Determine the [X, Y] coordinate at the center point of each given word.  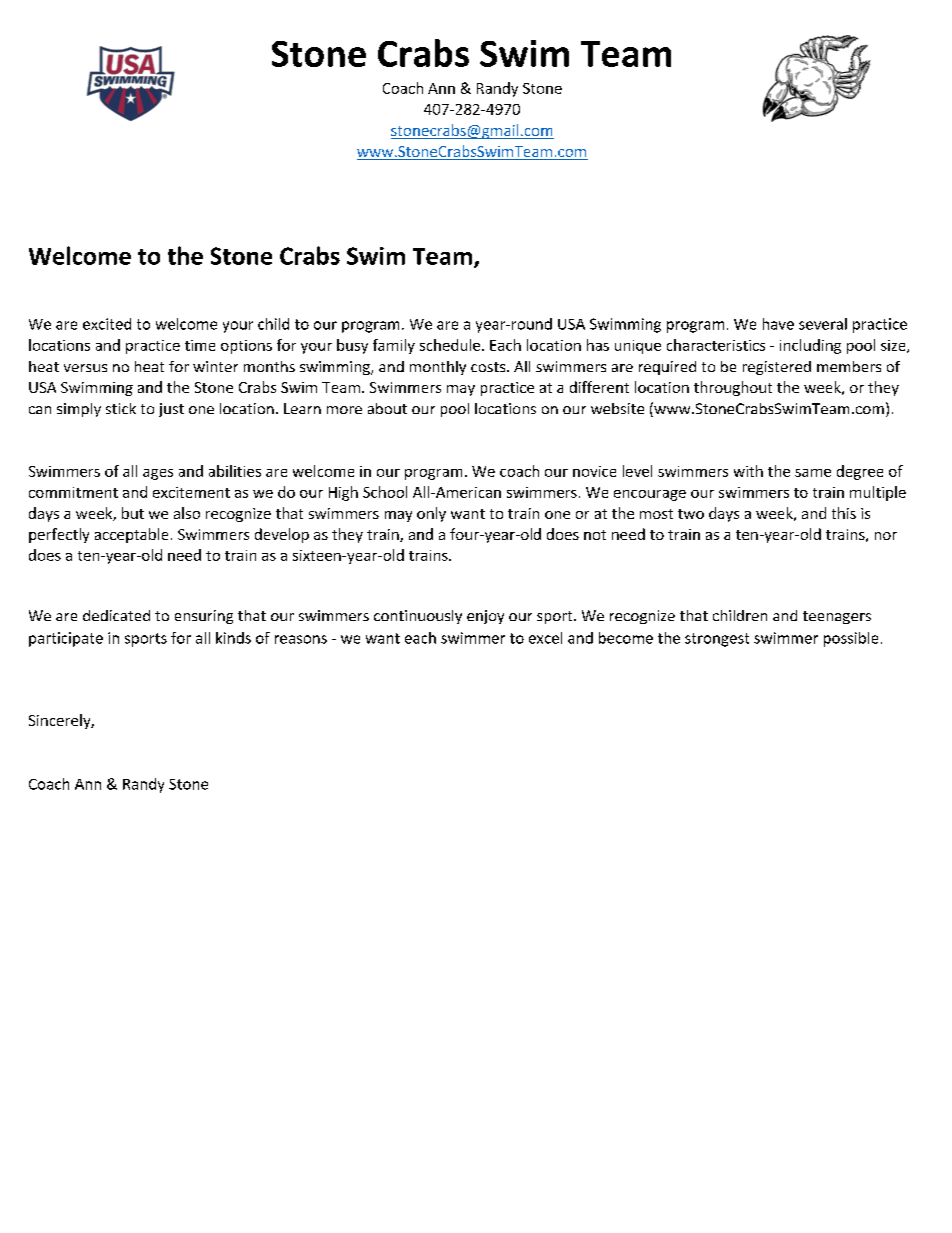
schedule [451, 345]
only [431, 514]
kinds [233, 638]
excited [107, 324]
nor [886, 536]
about [387, 408]
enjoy [485, 617]
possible [851, 639]
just [171, 410]
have [778, 324]
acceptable [131, 535]
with [748, 471]
